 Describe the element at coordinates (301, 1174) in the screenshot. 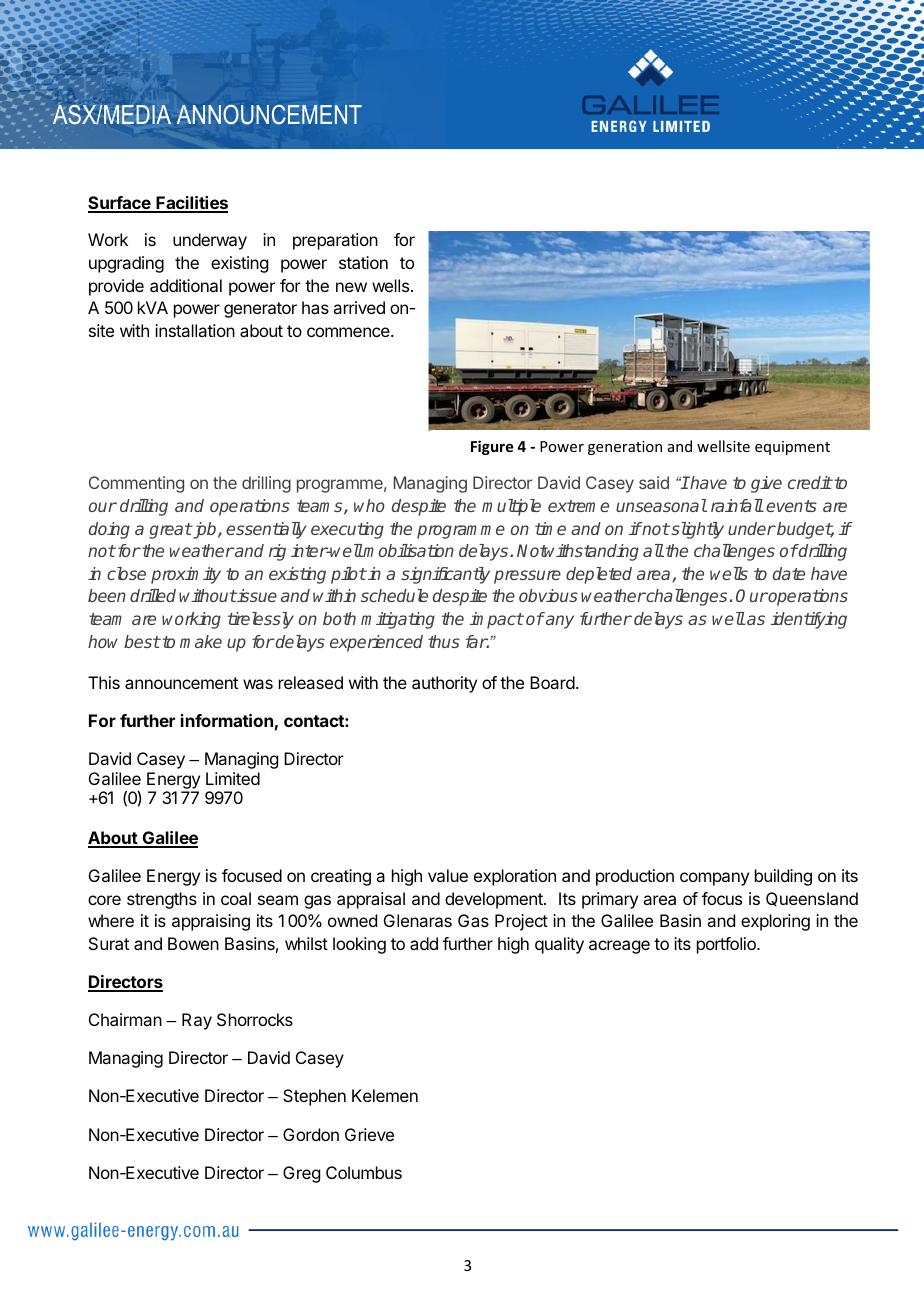

I see `Greg` at that location.
